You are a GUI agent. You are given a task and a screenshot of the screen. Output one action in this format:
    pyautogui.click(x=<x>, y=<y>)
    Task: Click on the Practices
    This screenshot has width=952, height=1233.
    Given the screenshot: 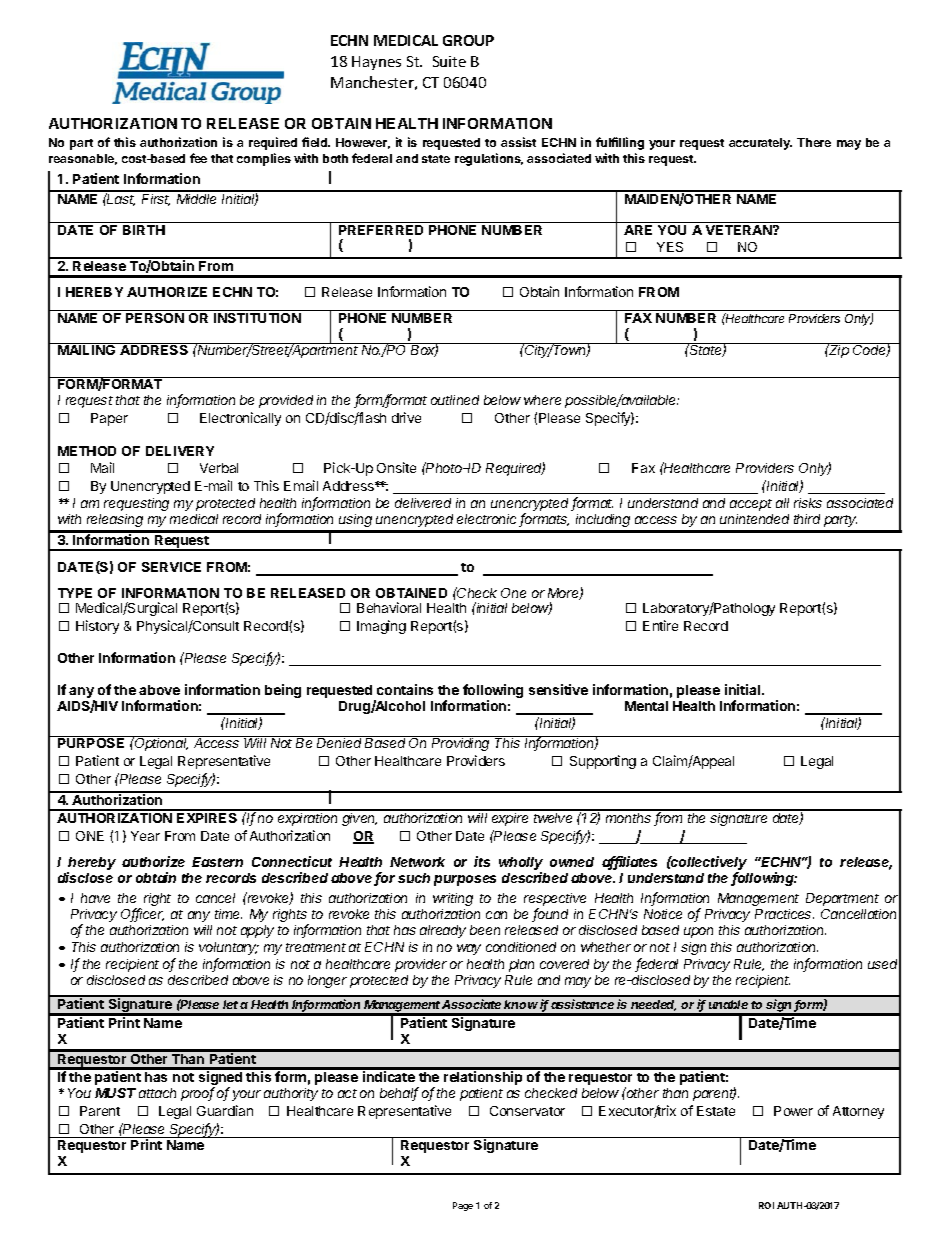 What is the action you would take?
    pyautogui.click(x=784, y=914)
